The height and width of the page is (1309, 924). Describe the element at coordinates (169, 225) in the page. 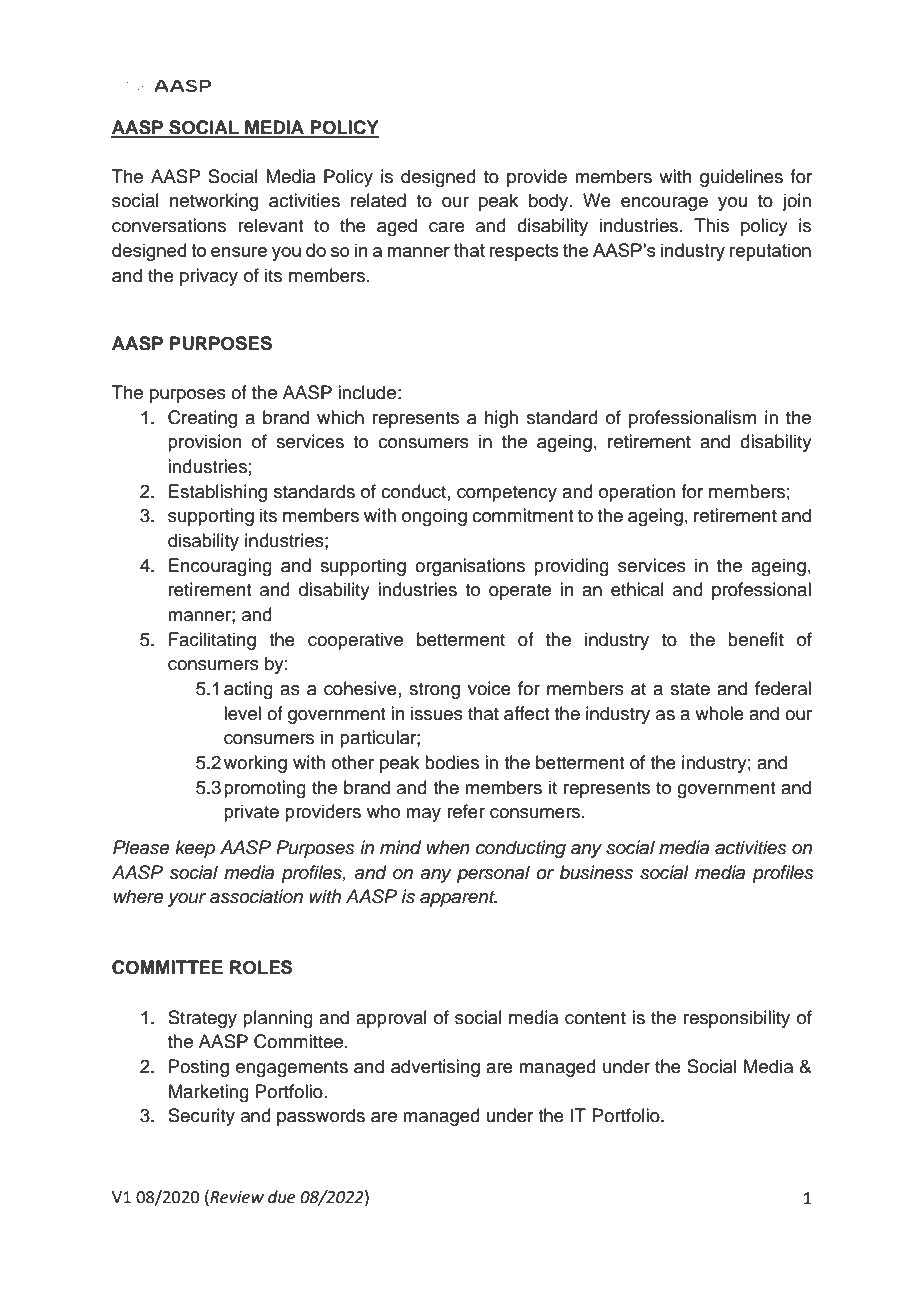

I see `conversations` at that location.
